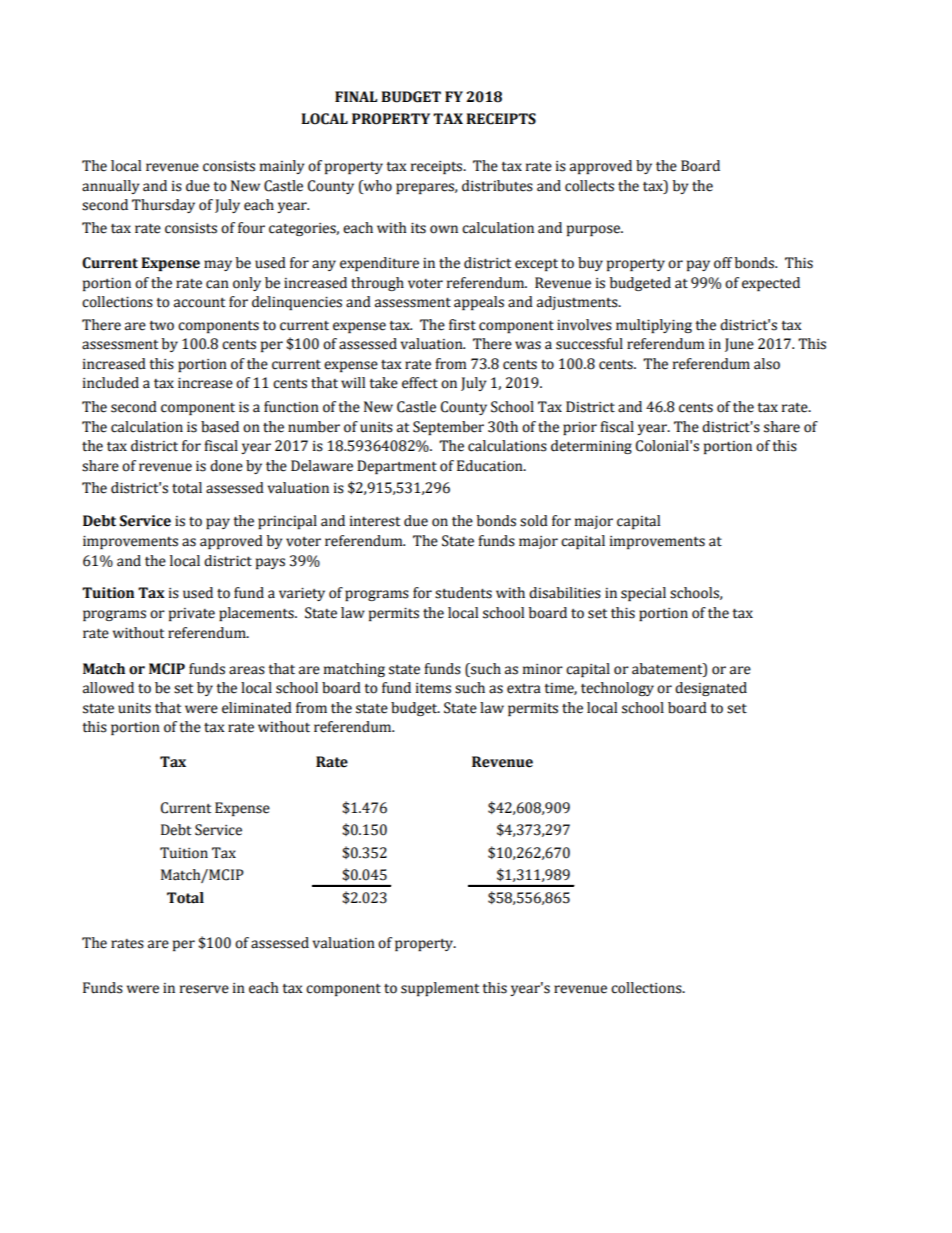  I want to click on special, so click(643, 594).
